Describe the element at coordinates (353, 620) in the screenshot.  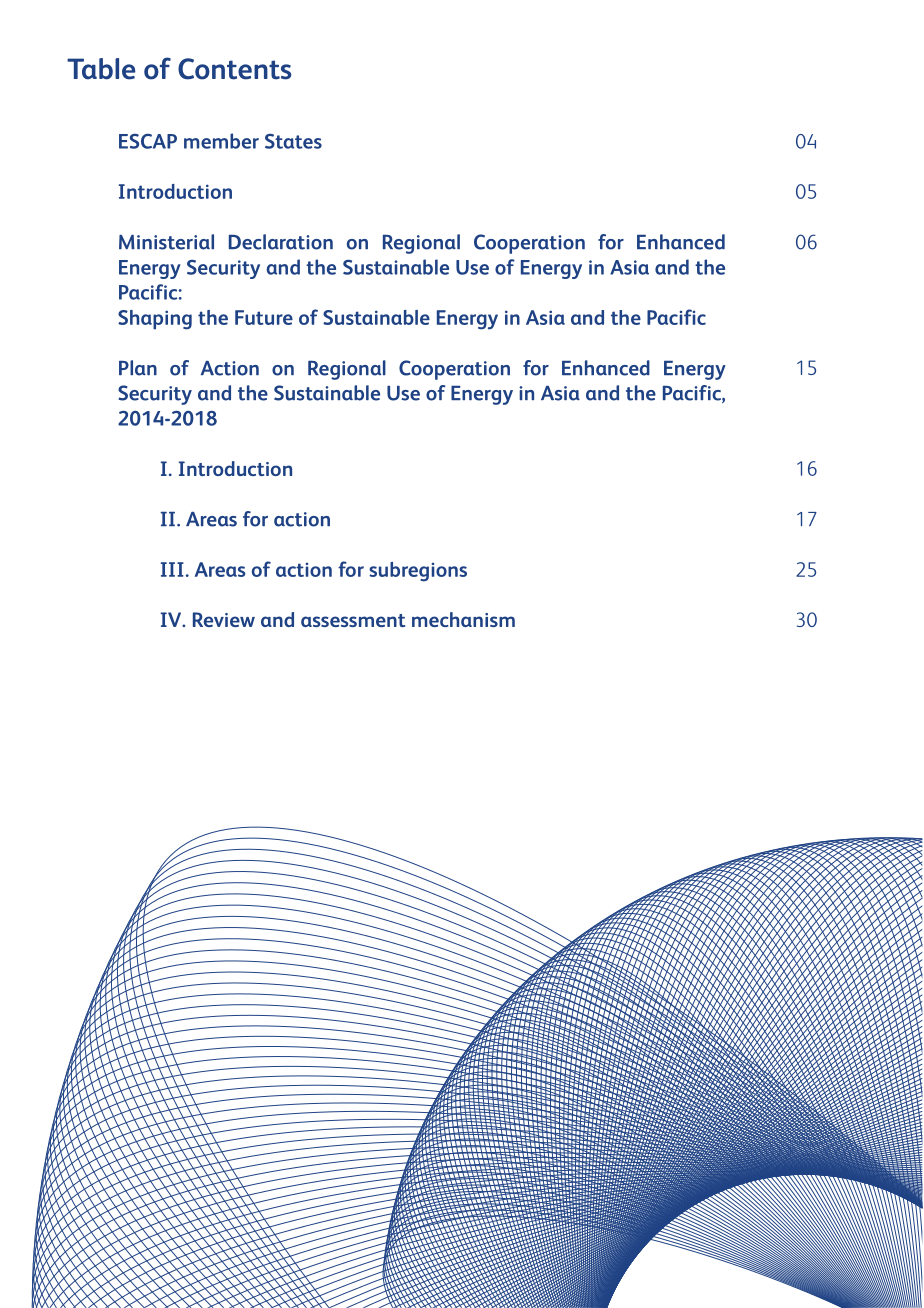
I see `assessment` at that location.
